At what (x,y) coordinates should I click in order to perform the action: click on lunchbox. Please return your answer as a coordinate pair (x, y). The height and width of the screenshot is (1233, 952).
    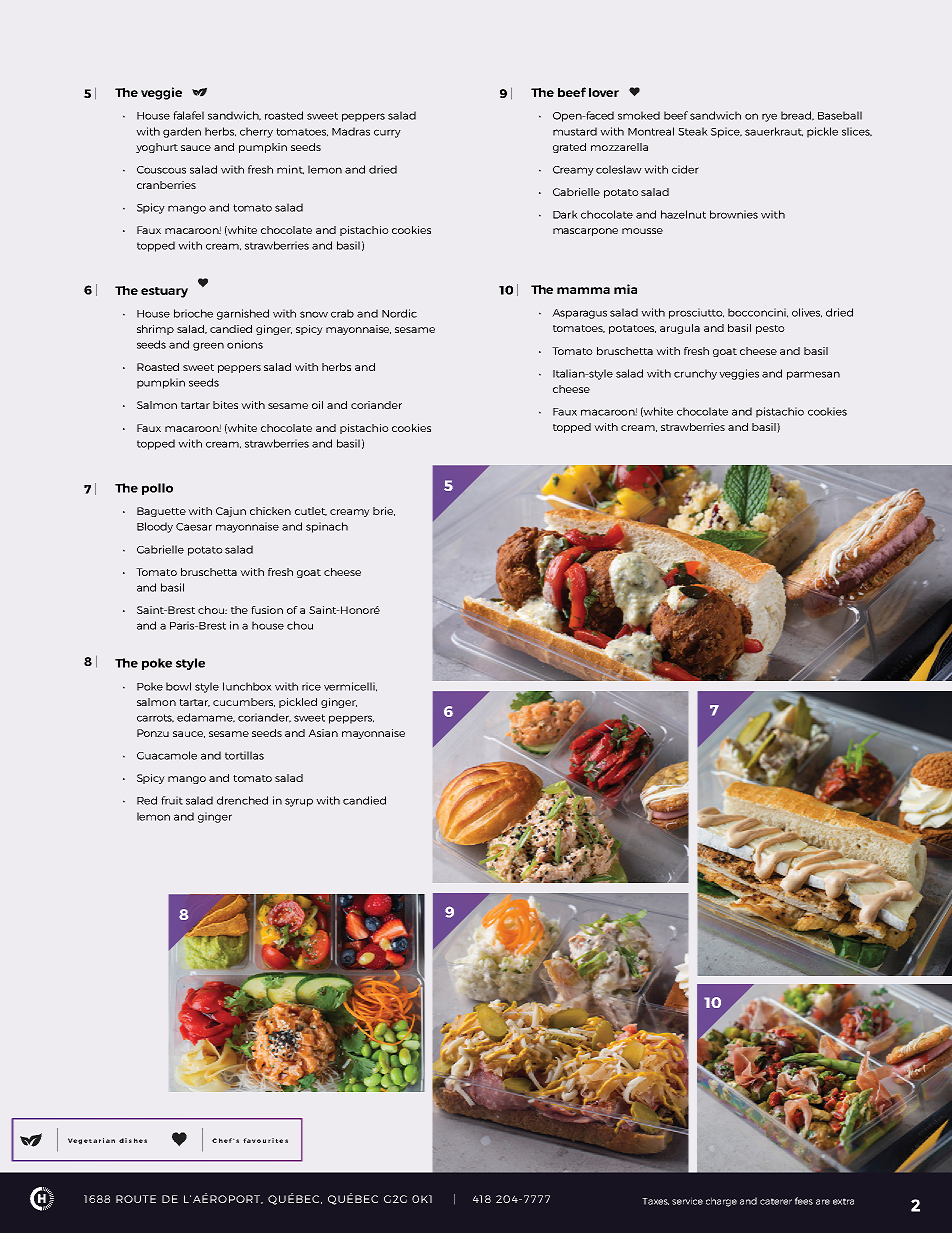
    Looking at the image, I should click on (247, 686).
